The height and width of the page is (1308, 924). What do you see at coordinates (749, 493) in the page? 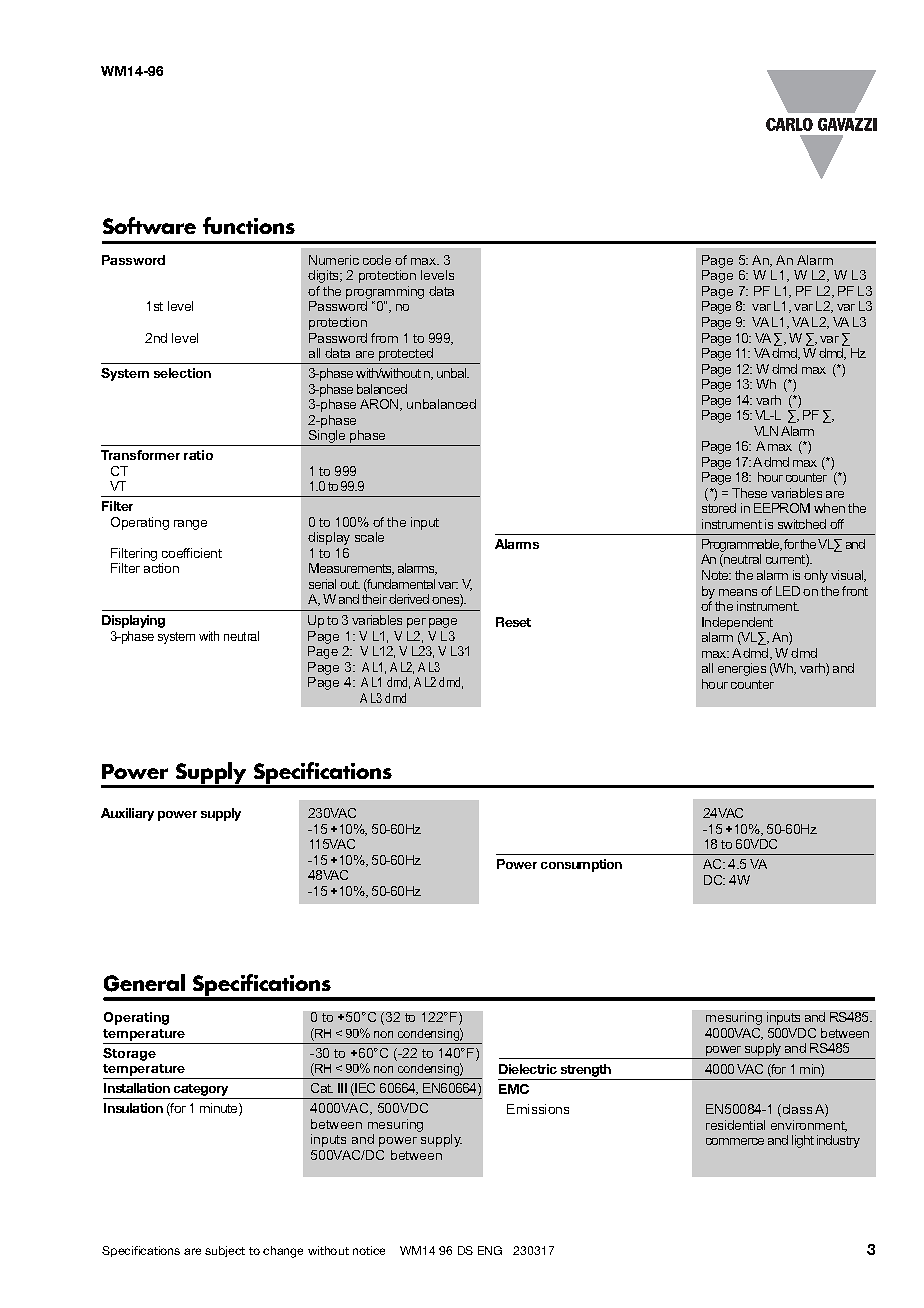
I see `These` at bounding box center [749, 493].
